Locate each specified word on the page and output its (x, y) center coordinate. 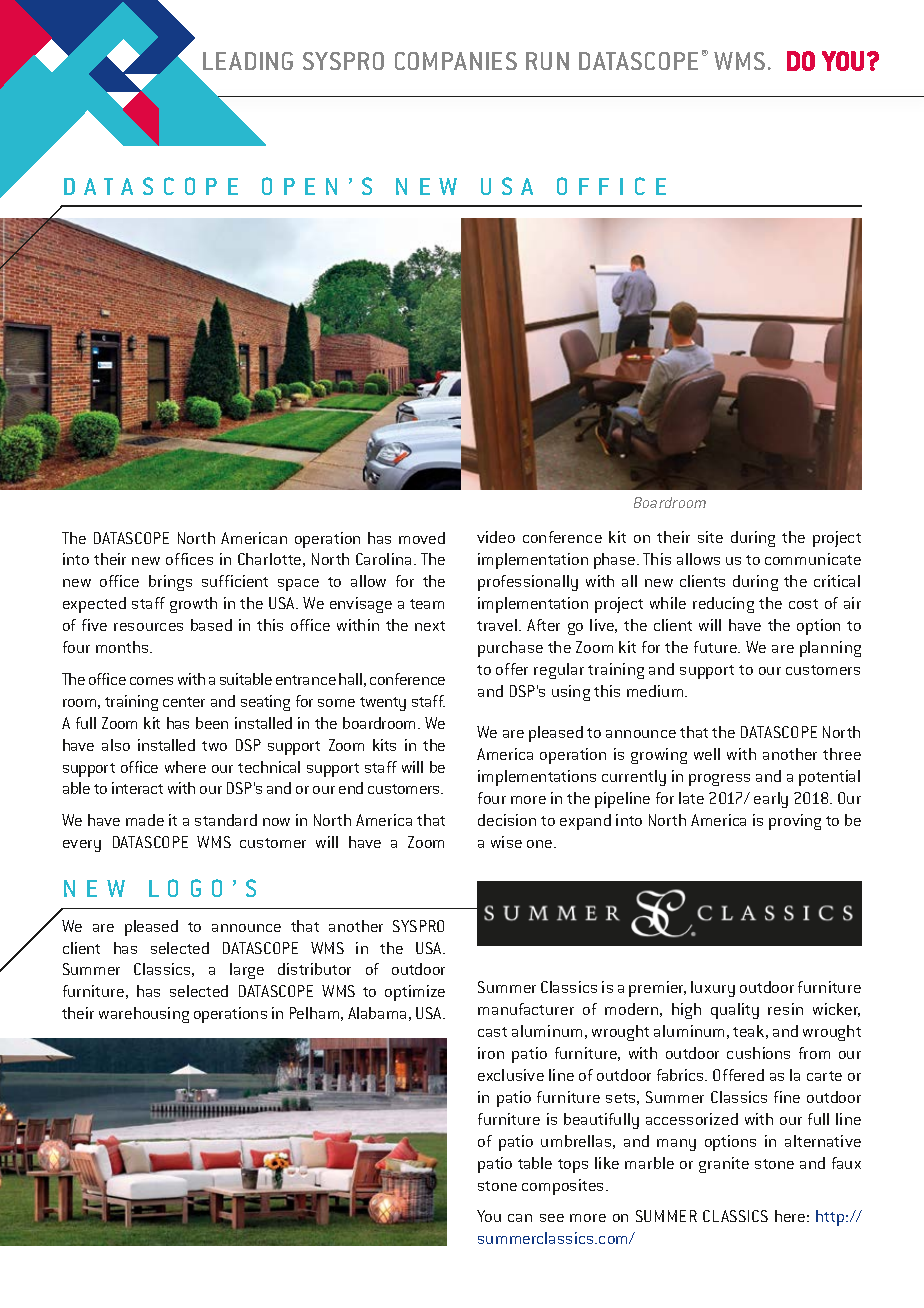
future (716, 647)
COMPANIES (456, 61)
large (247, 971)
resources (148, 627)
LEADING (248, 61)
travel (497, 625)
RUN (547, 61)
